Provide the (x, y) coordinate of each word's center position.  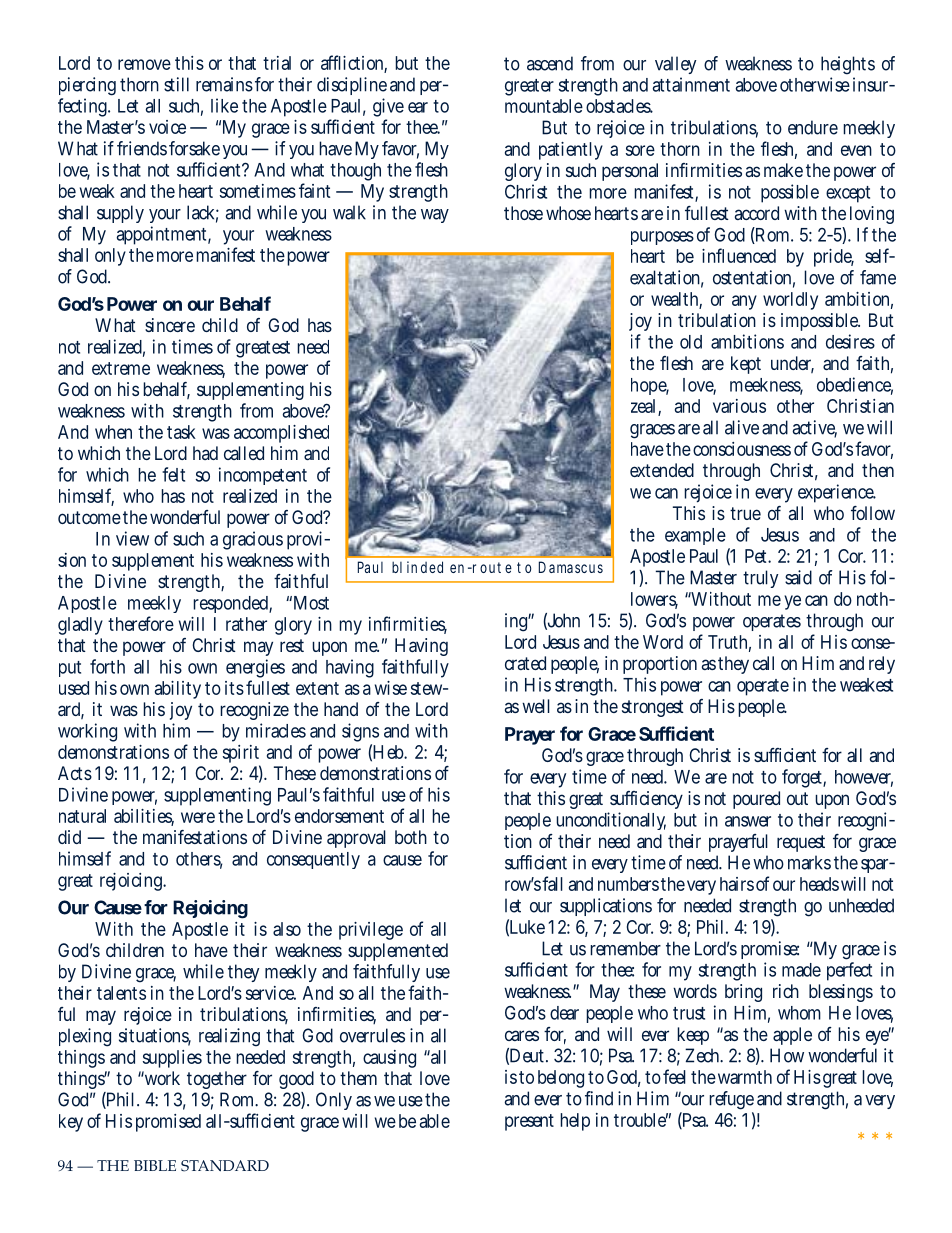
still (176, 84)
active (814, 428)
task (181, 432)
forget (804, 778)
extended (662, 470)
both (411, 837)
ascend (550, 63)
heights (848, 65)
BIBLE (155, 1165)
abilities (144, 817)
